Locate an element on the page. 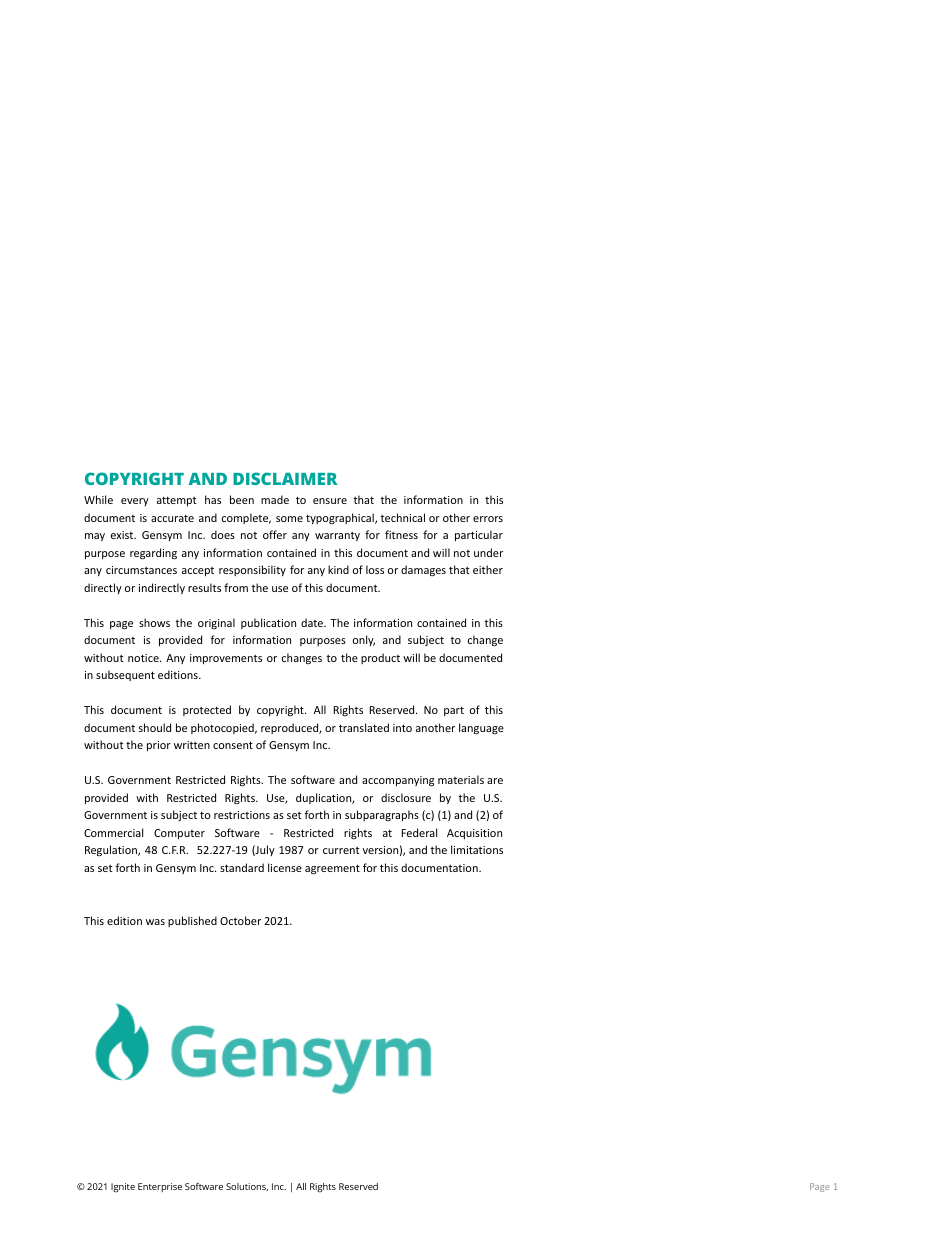 The image size is (952, 1233). Ignite is located at coordinates (123, 1188).
